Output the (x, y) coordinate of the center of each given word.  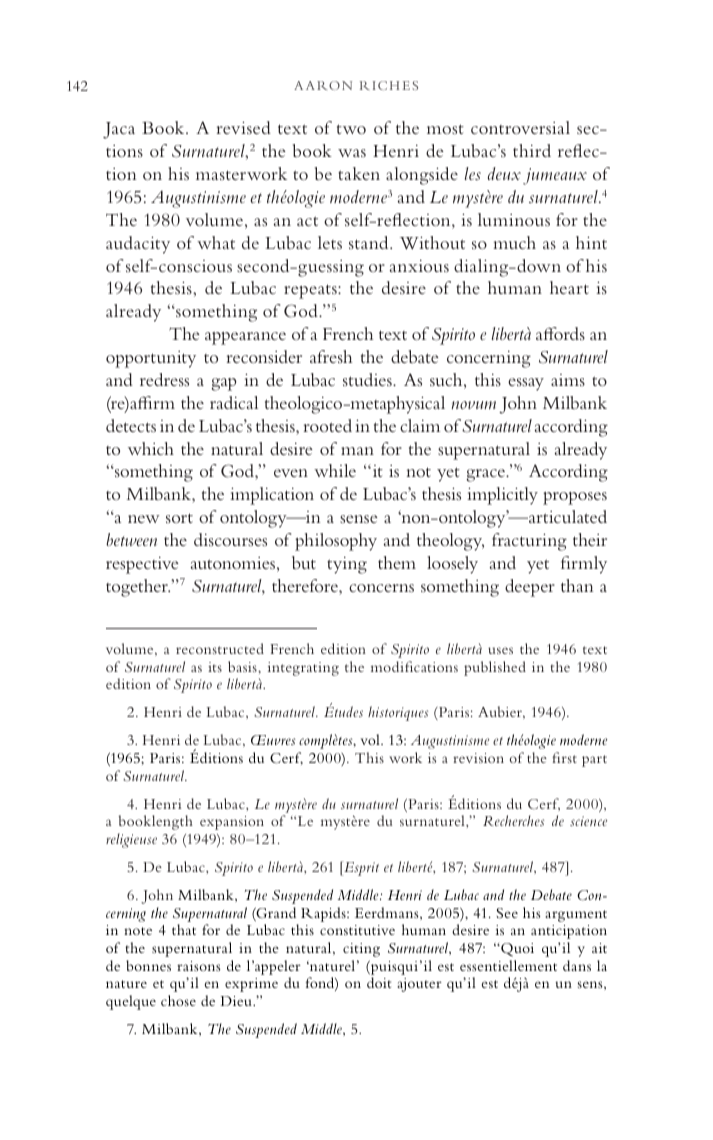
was (352, 153)
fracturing (529, 542)
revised (244, 127)
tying (347, 565)
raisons (199, 966)
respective (142, 565)
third (532, 150)
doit (379, 982)
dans (577, 965)
